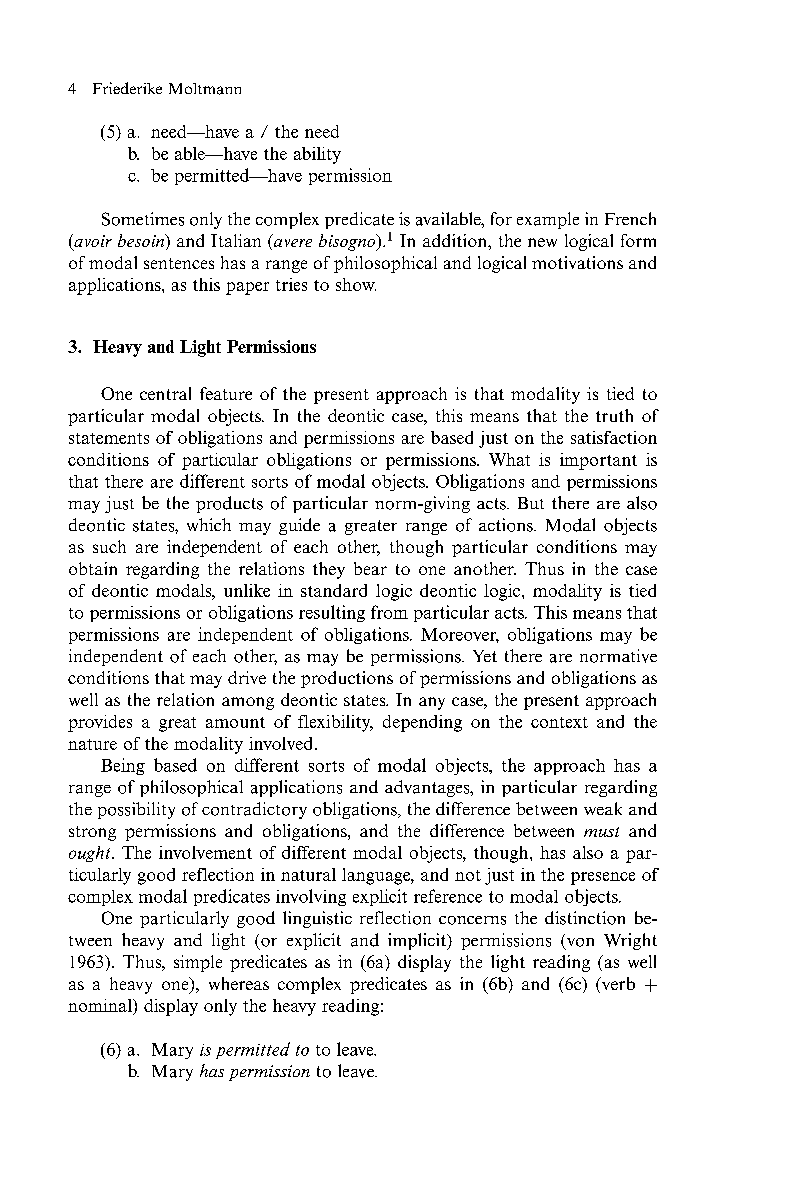 This page has width=789, height=1184. I want to click on example, so click(548, 220).
